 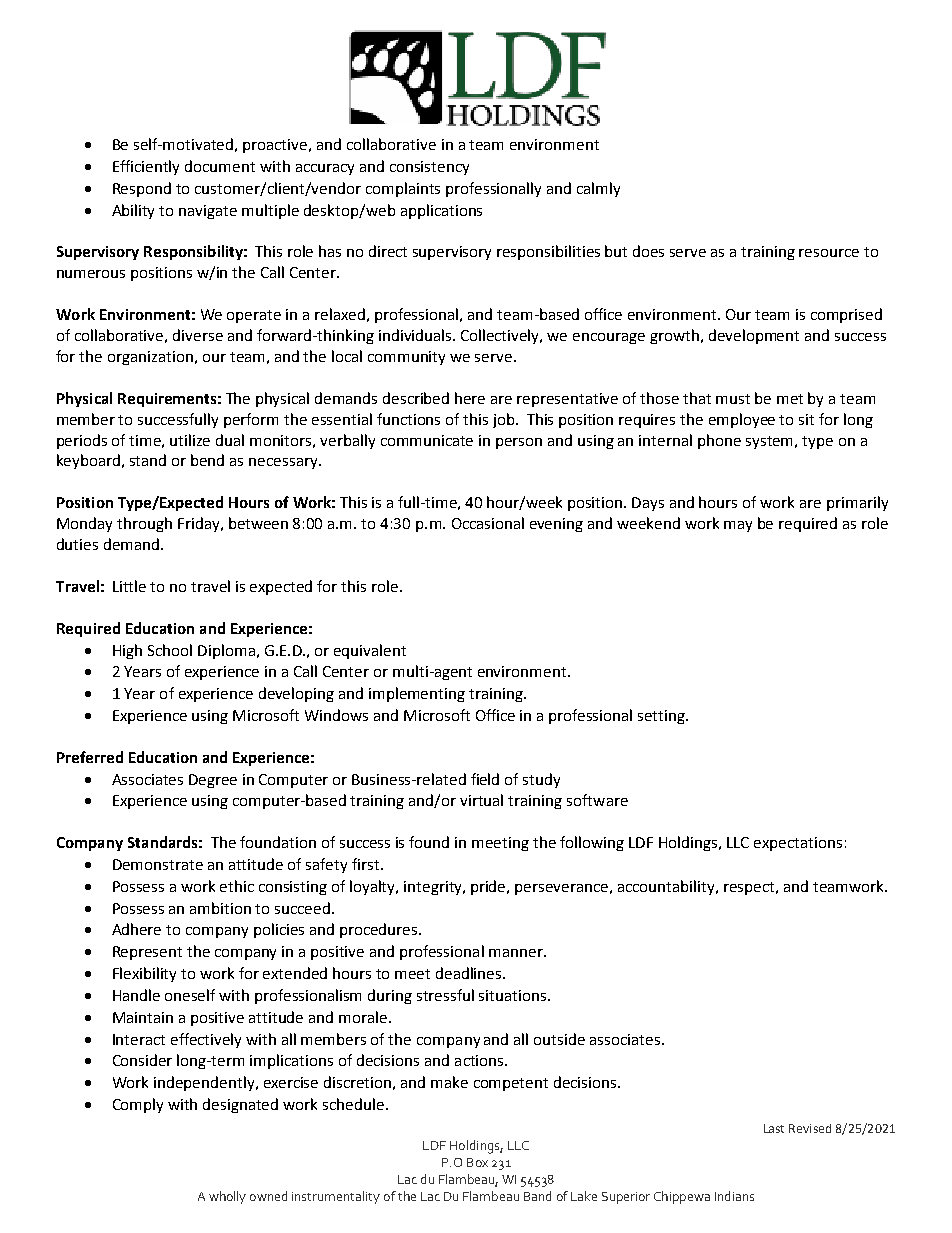 What do you see at coordinates (662, 717) in the screenshot?
I see `setting` at bounding box center [662, 717].
